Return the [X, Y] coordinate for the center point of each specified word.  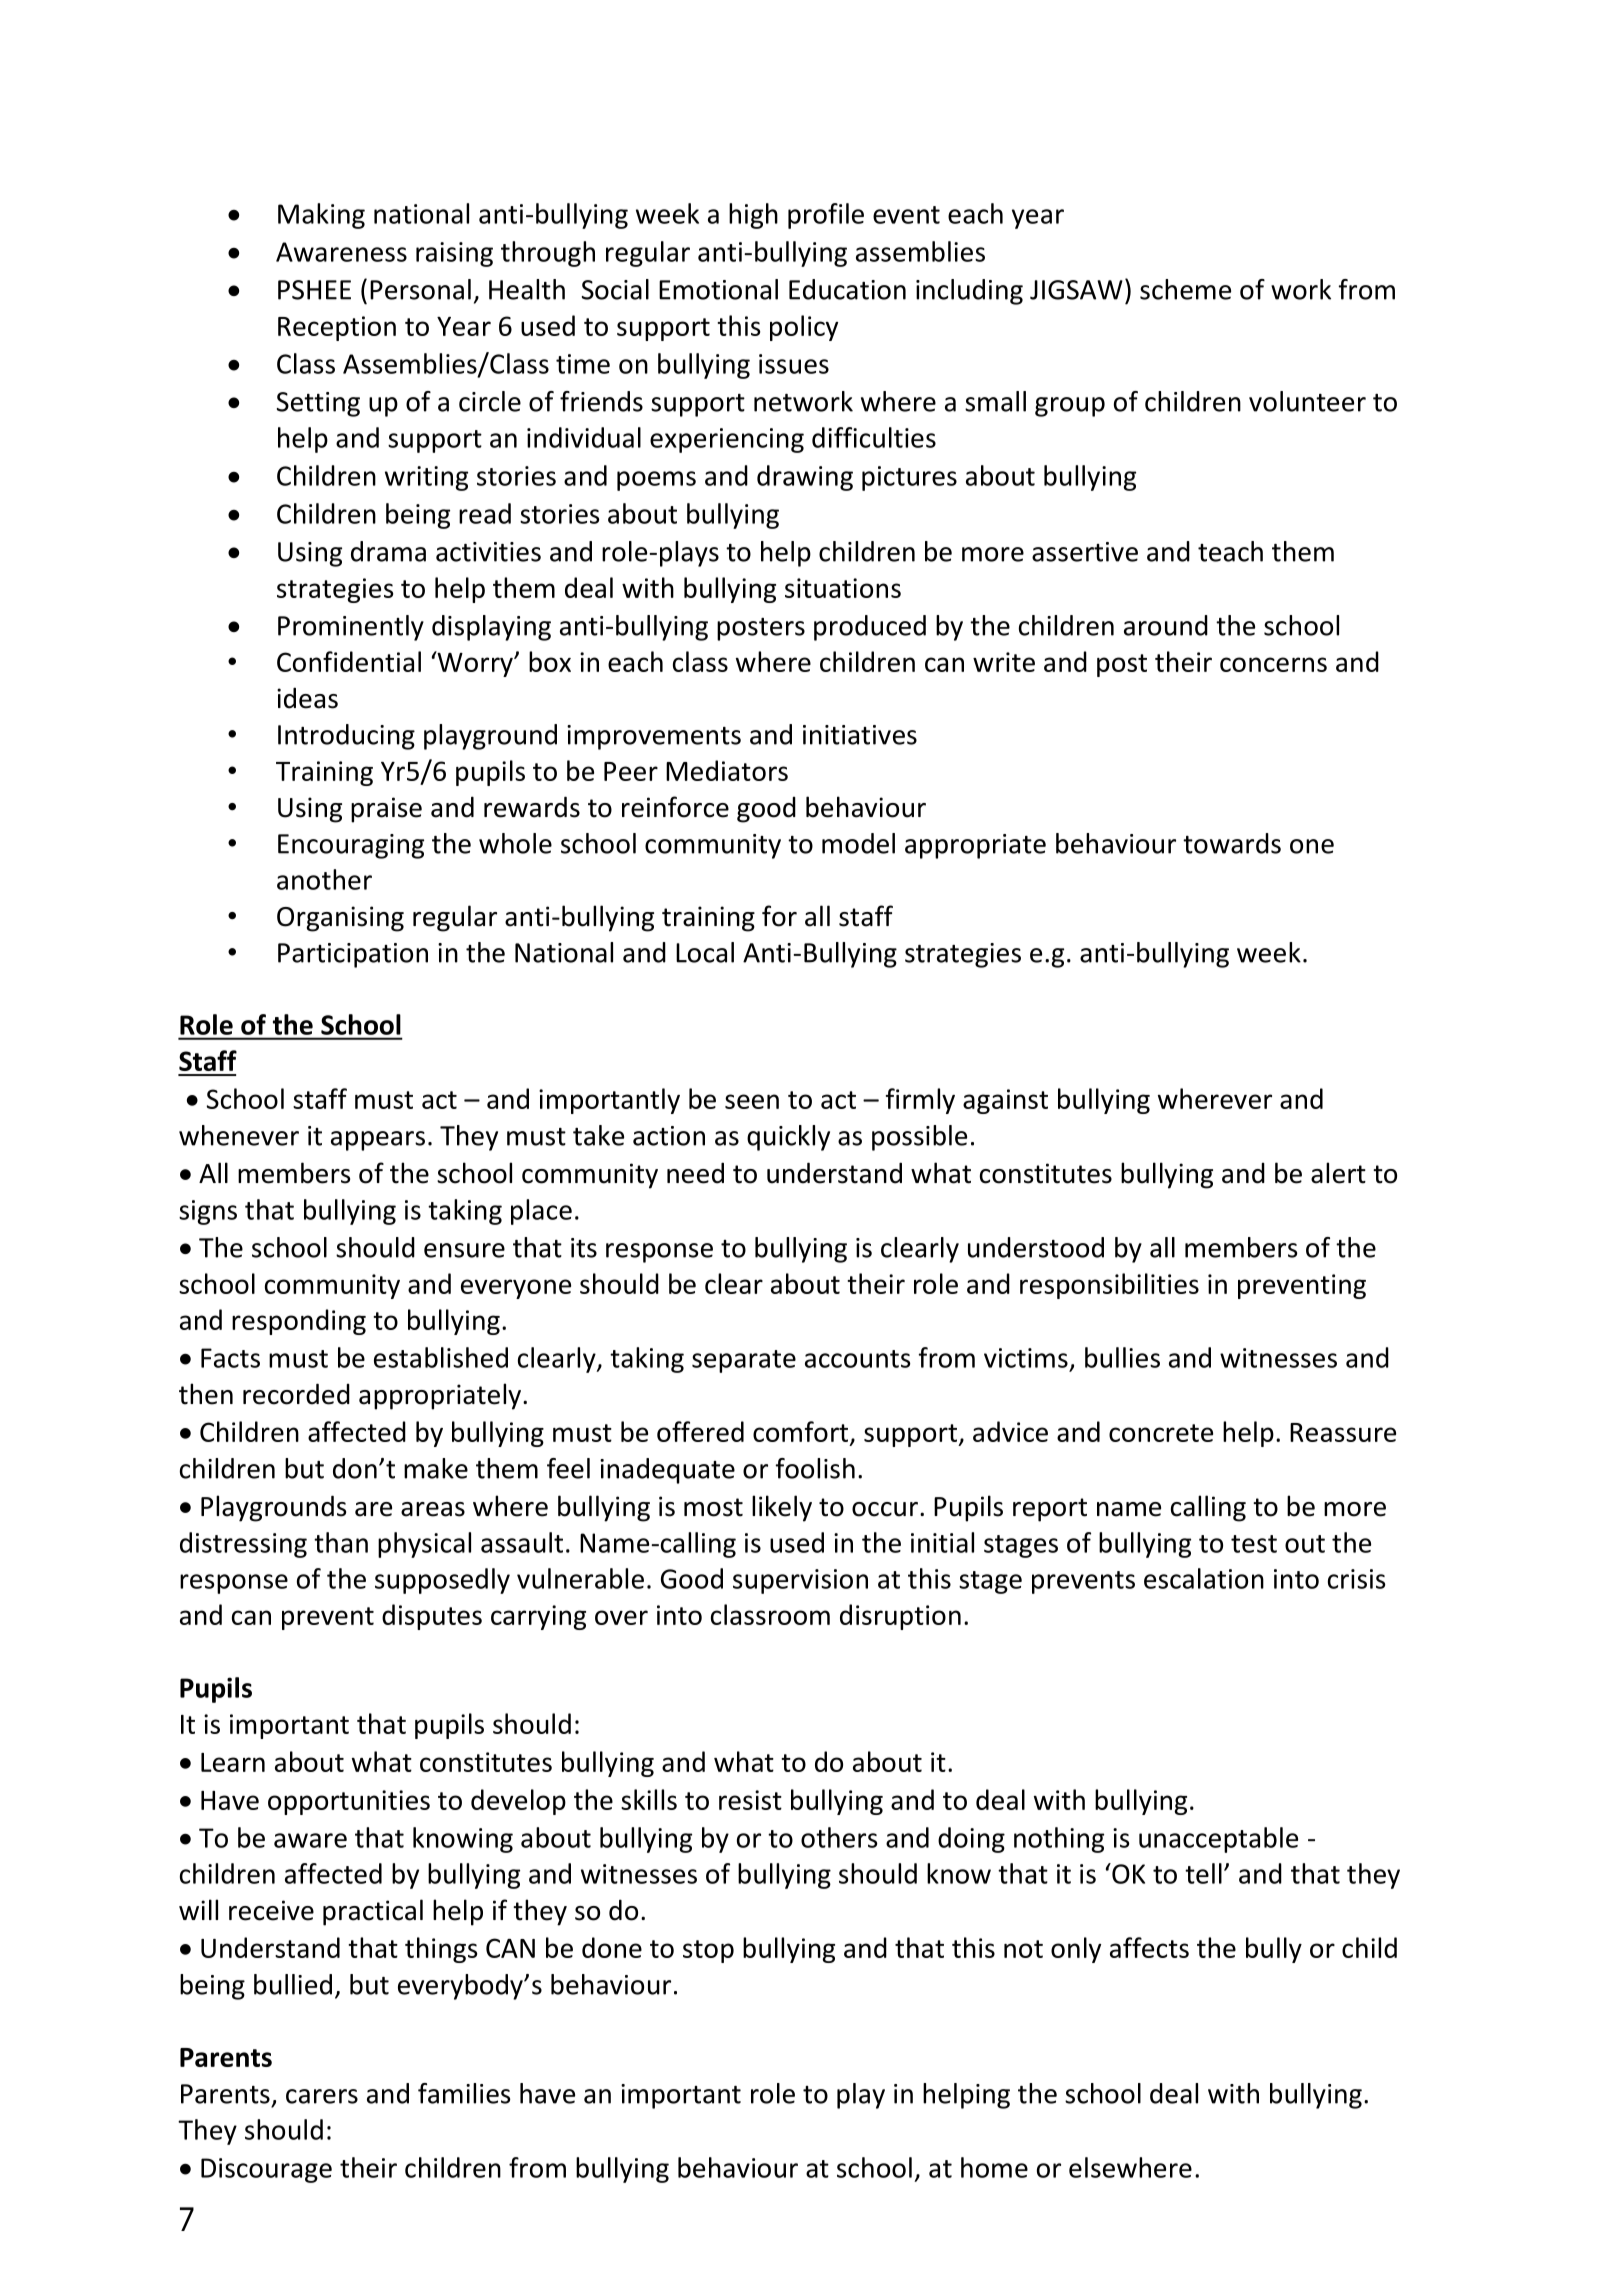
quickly [788, 1138]
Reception [337, 328]
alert [1338, 1173]
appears [378, 1141]
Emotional [718, 289]
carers [322, 2096]
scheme [1185, 289]
